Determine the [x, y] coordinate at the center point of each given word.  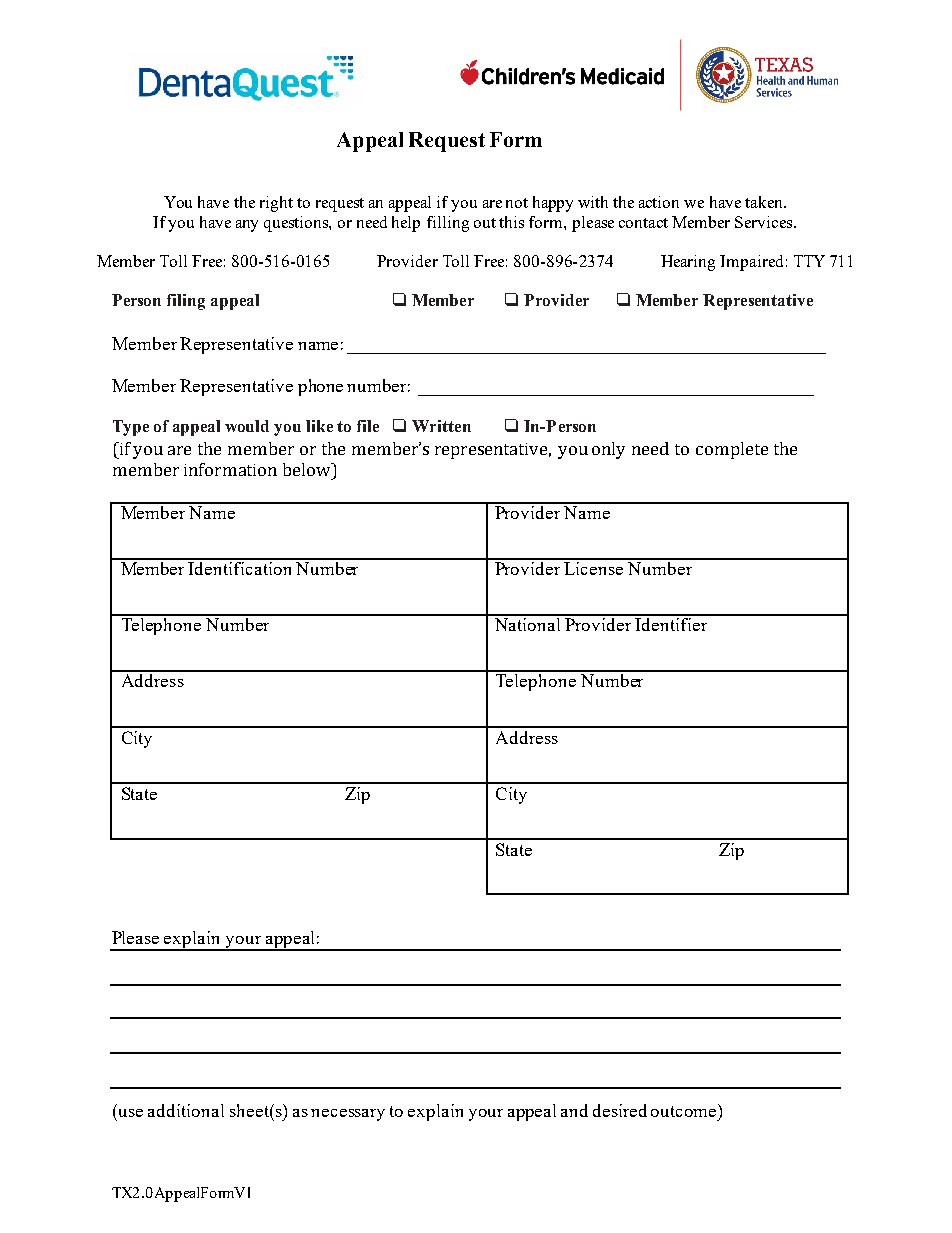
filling [448, 224]
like [319, 426]
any [247, 226]
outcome [683, 1111]
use [131, 1113]
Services [765, 222]
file [368, 426]
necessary [348, 1115]
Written [441, 426]
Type [131, 428]
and [574, 1110]
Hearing [688, 263]
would [247, 426]
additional [186, 1110]
